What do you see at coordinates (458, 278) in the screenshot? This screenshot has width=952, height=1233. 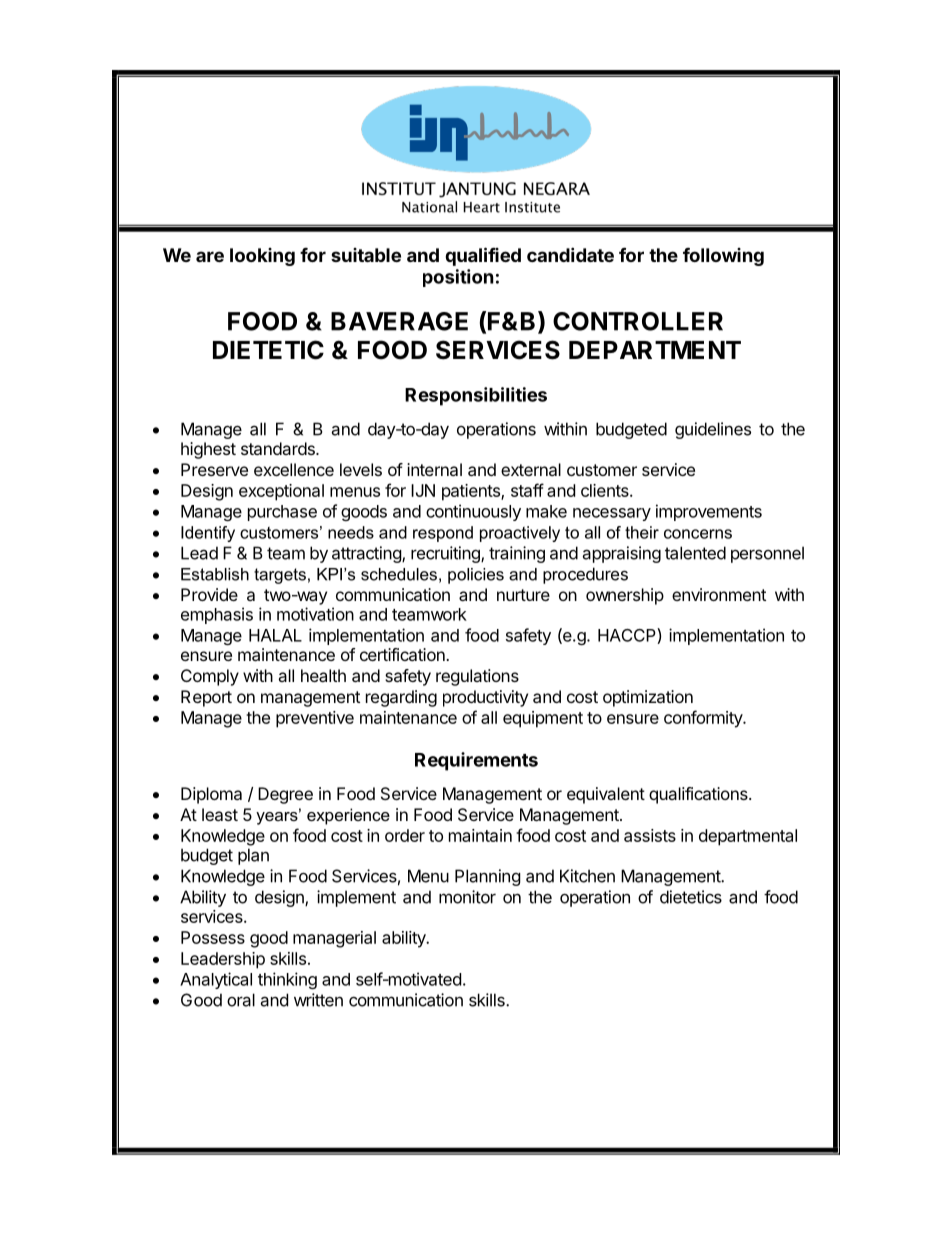 I see `position` at bounding box center [458, 278].
